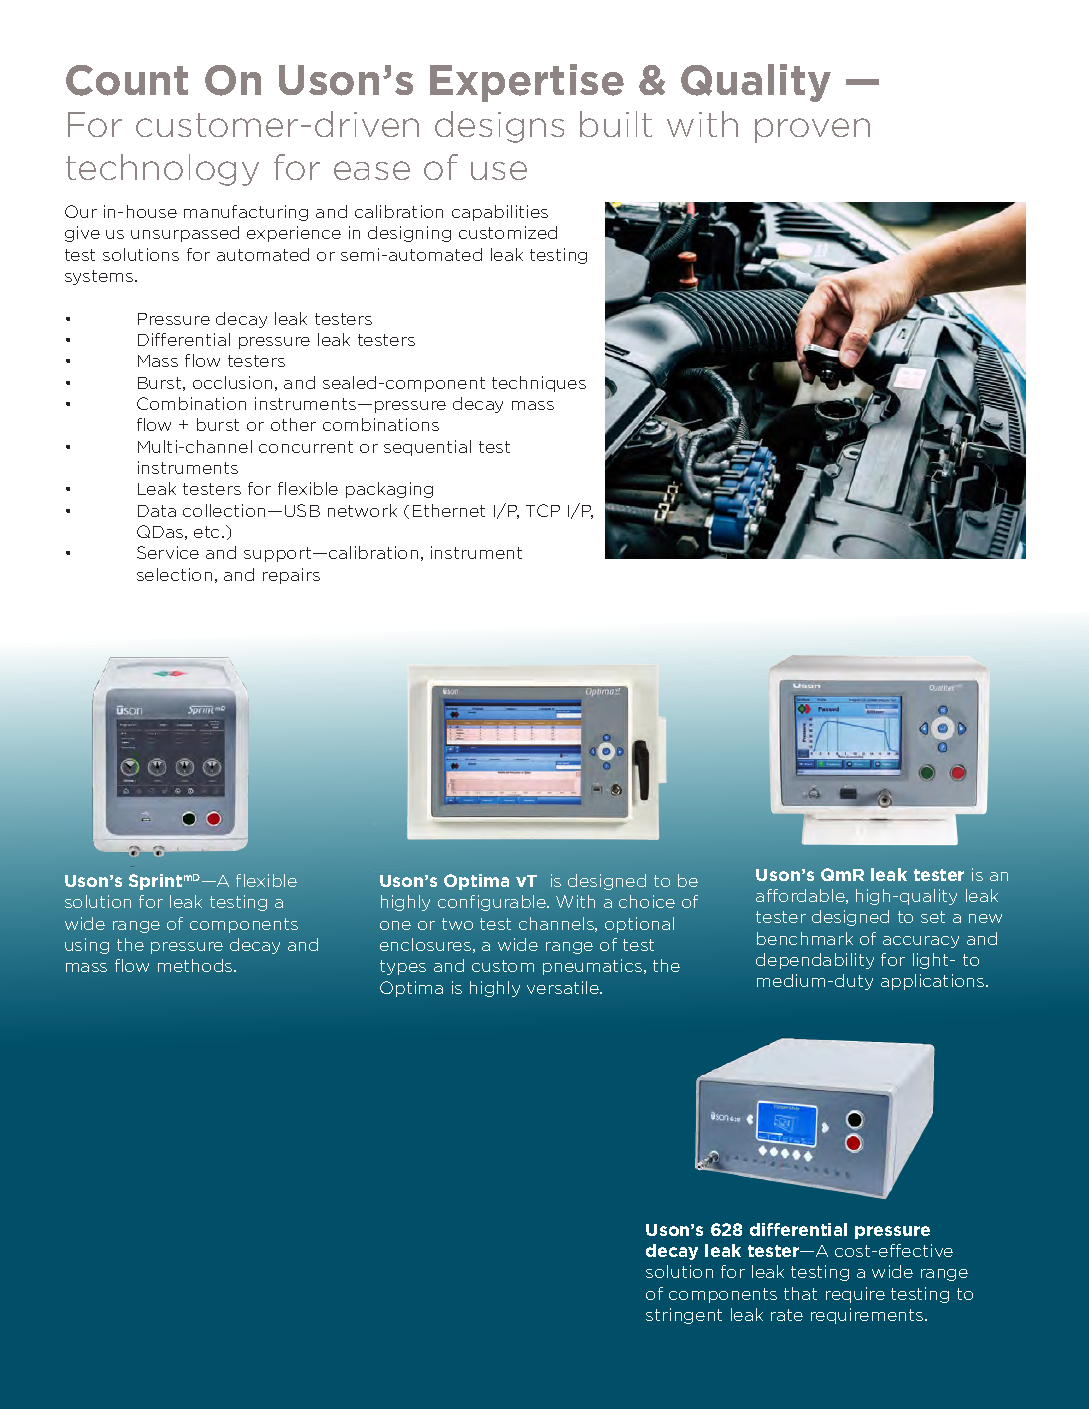 The height and width of the screenshot is (1409, 1089). I want to click on designs, so click(499, 127).
